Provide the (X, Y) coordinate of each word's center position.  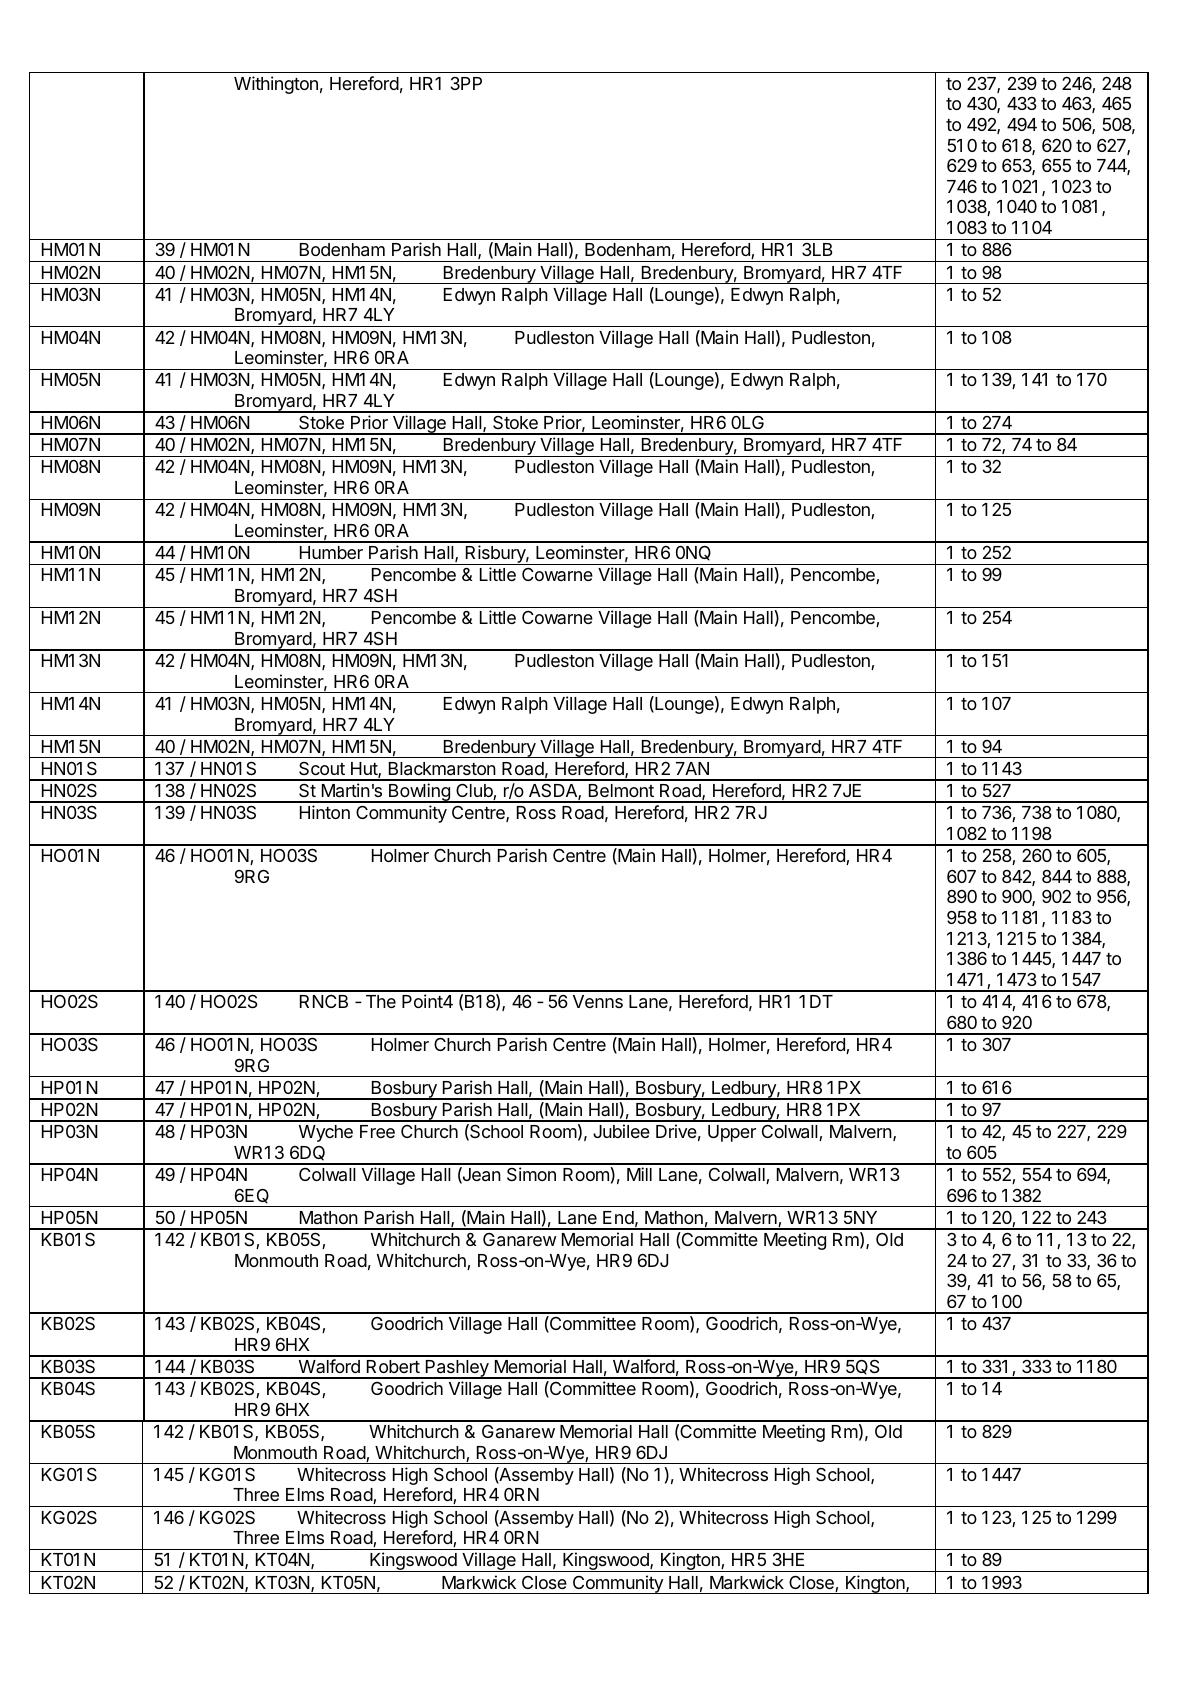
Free (377, 1131)
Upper (732, 1133)
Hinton (325, 812)
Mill (639, 1174)
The (381, 1001)
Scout (322, 768)
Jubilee (621, 1131)
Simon (531, 1174)
